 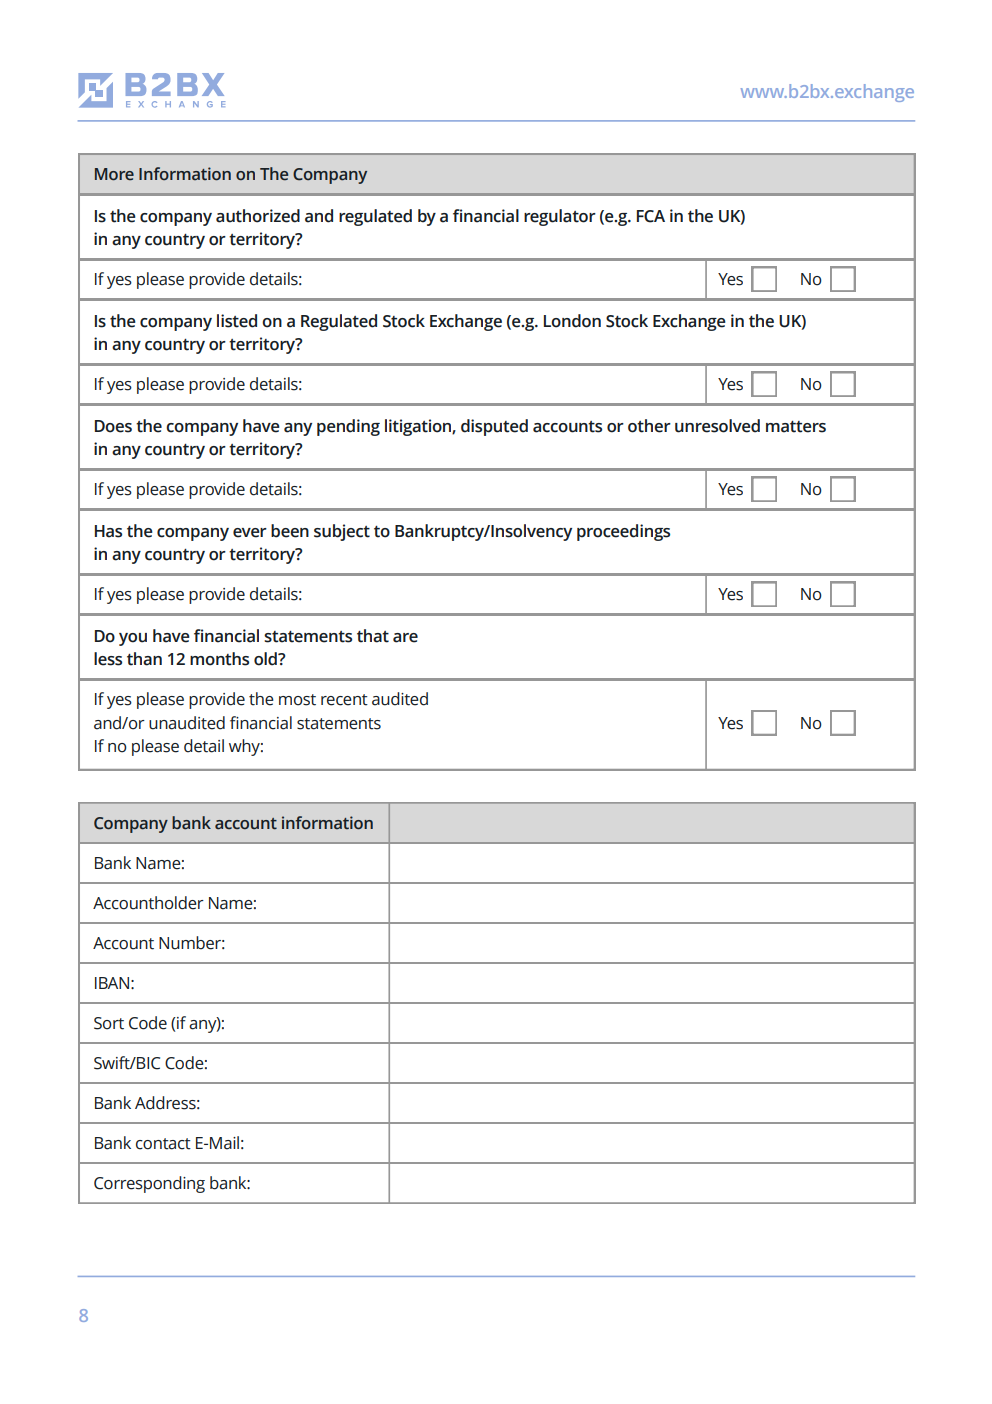 What do you see at coordinates (149, 1184) in the screenshot?
I see `Corresponding` at bounding box center [149, 1184].
